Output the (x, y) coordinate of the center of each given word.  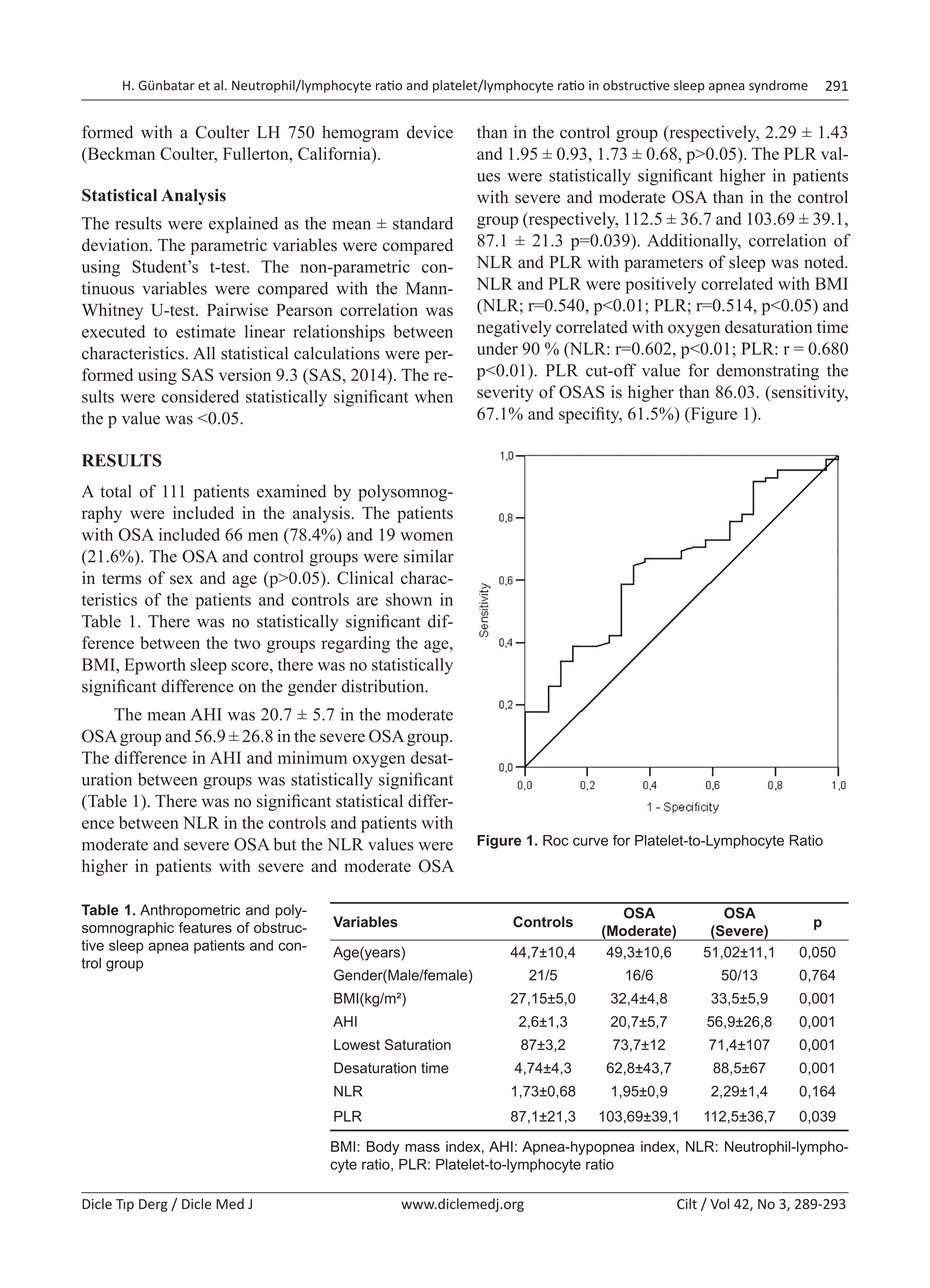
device (430, 132)
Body (383, 1148)
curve (590, 841)
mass (422, 1148)
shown (409, 599)
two (247, 643)
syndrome (778, 86)
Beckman (120, 154)
